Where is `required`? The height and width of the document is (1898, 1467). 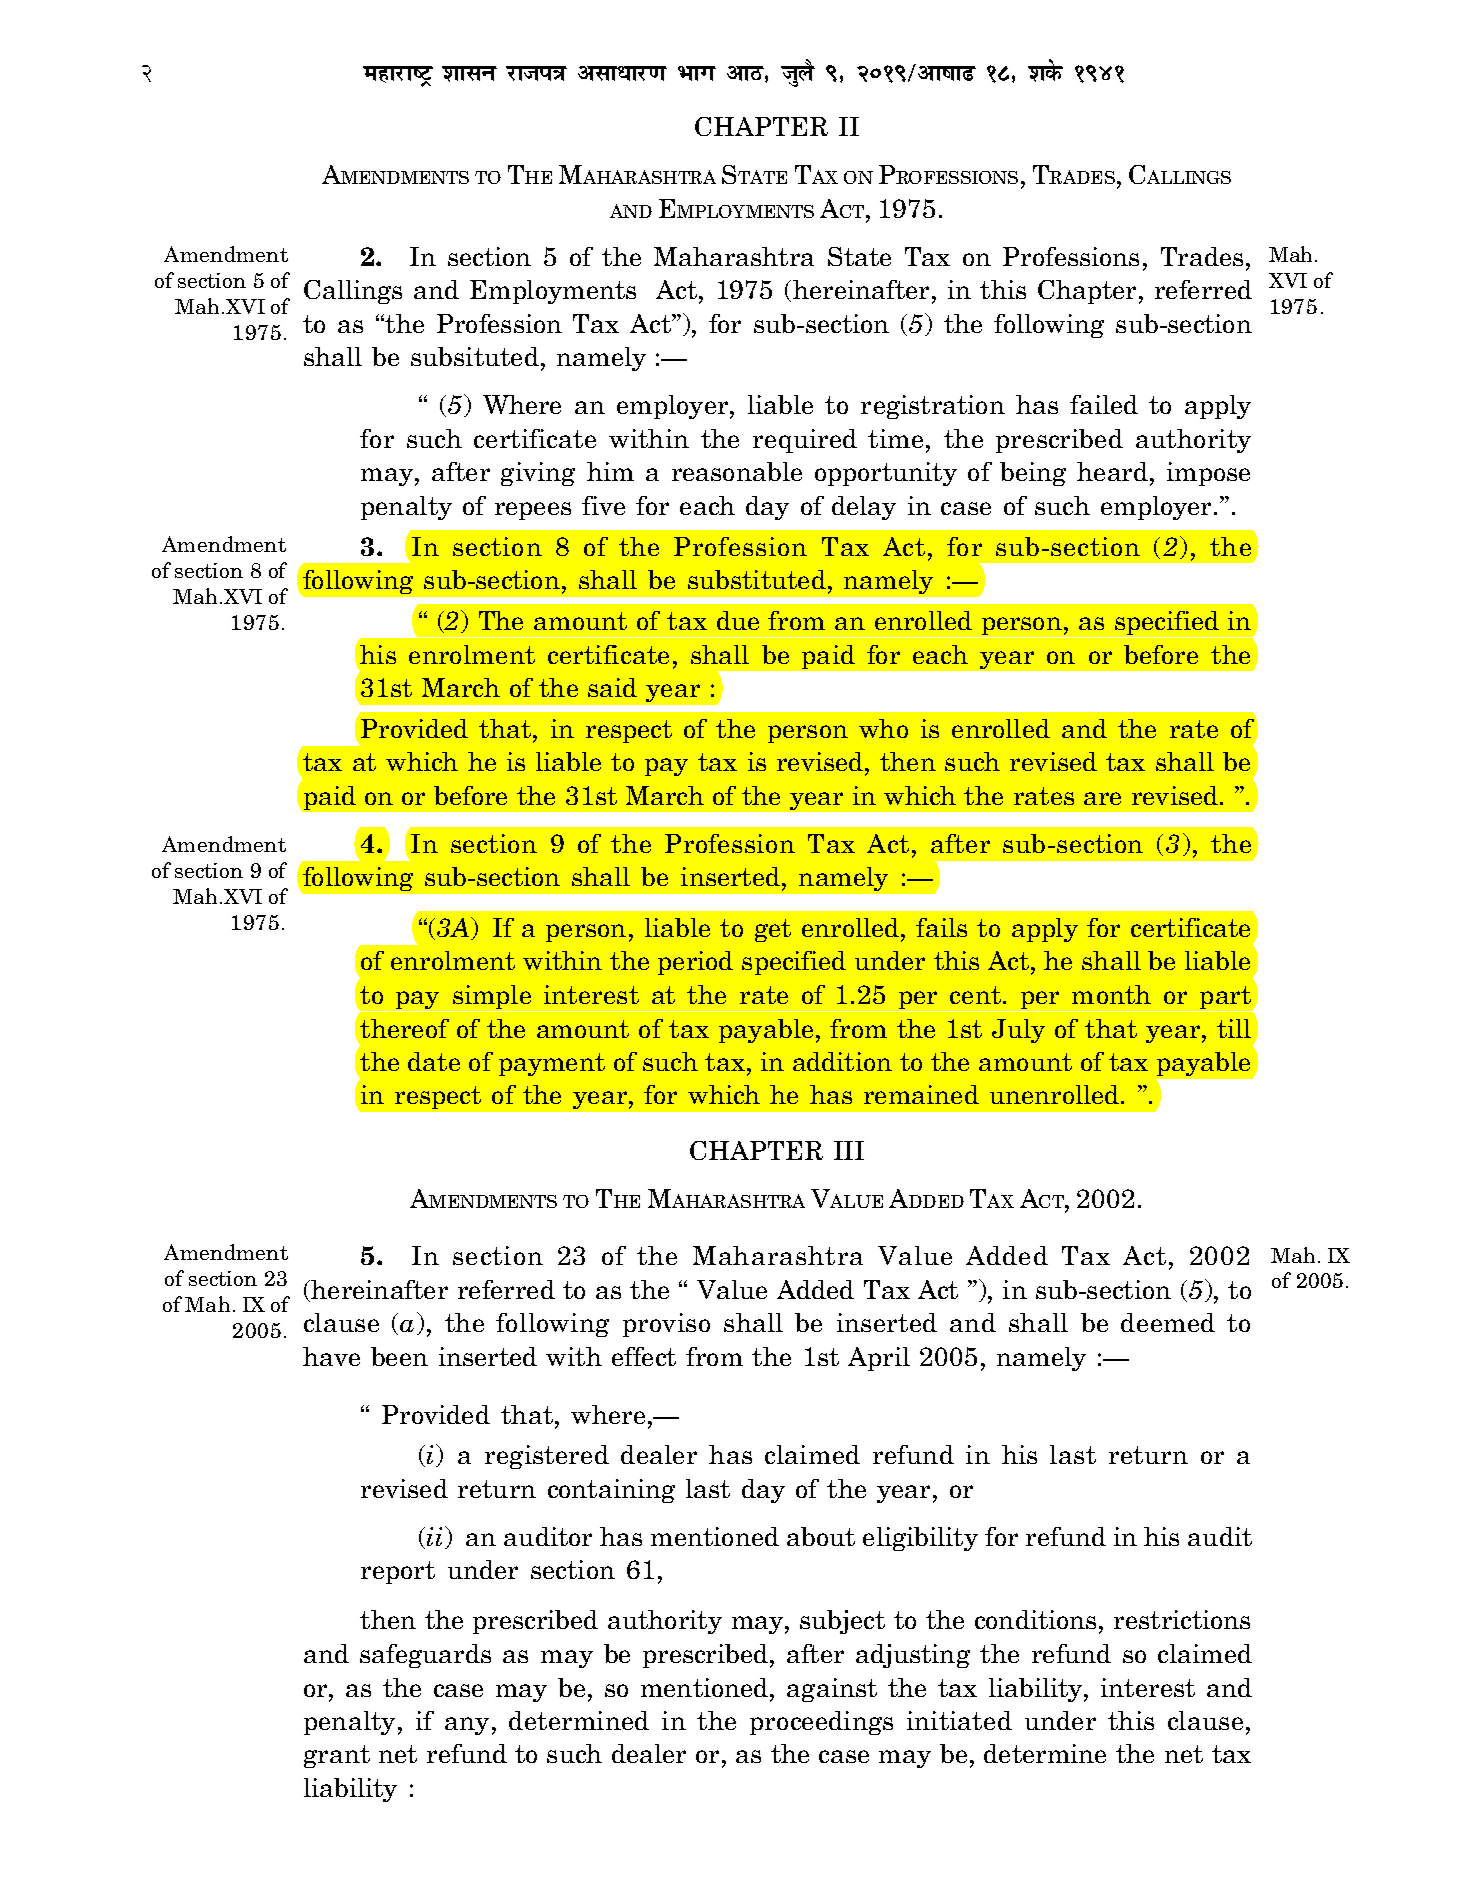 required is located at coordinates (805, 441).
